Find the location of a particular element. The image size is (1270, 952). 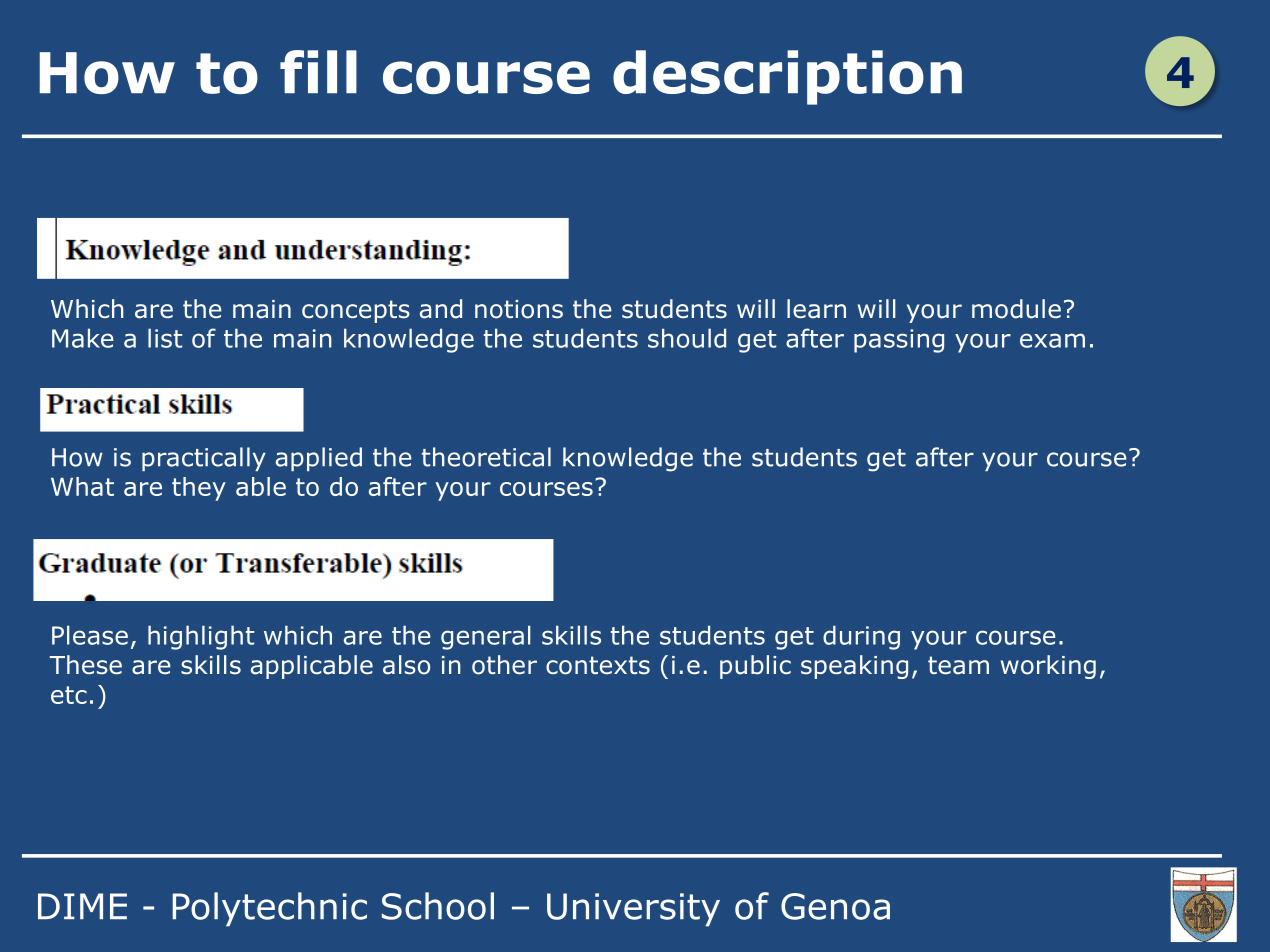

general is located at coordinates (486, 637).
